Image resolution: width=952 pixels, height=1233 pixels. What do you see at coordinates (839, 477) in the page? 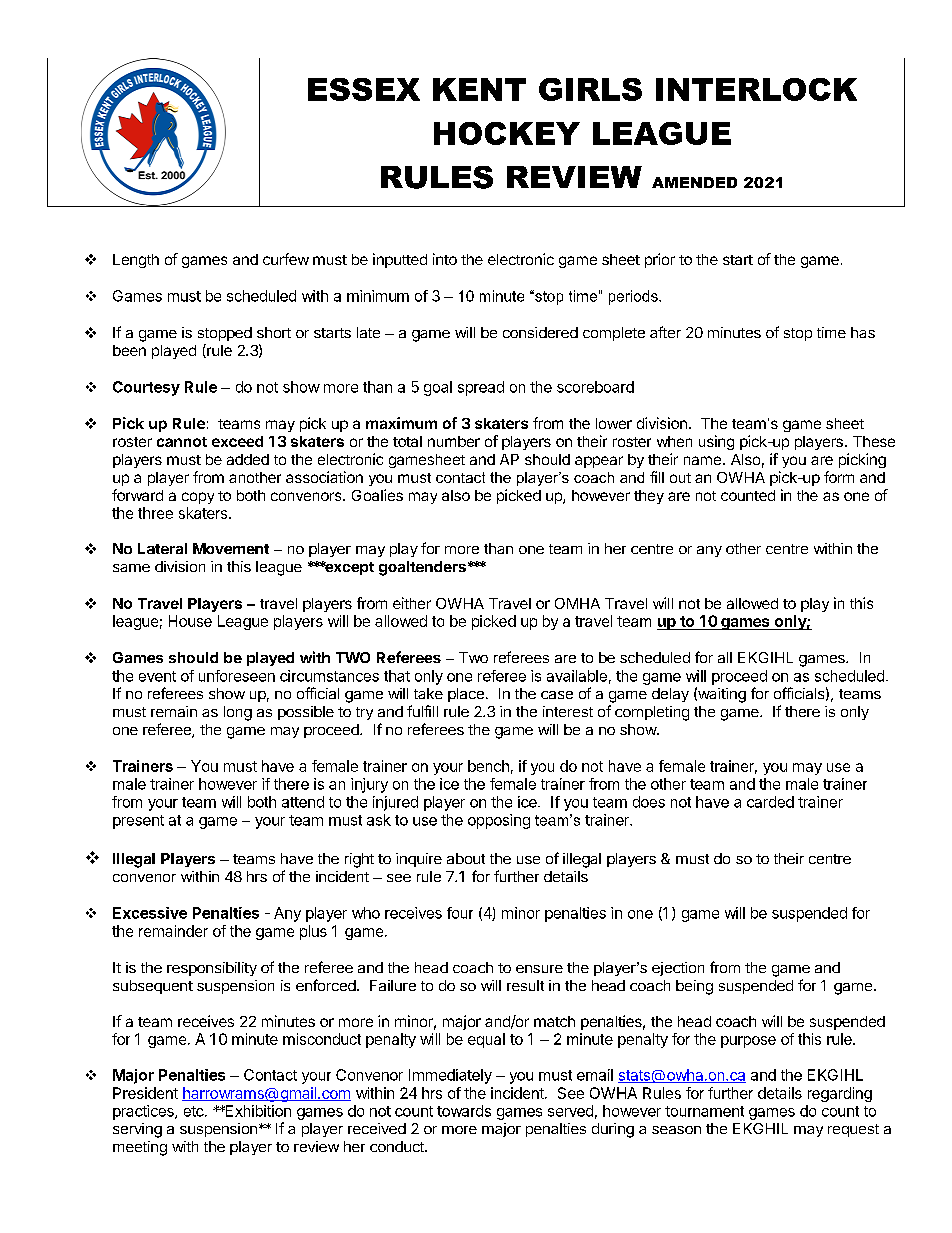
I see `form` at bounding box center [839, 477].
